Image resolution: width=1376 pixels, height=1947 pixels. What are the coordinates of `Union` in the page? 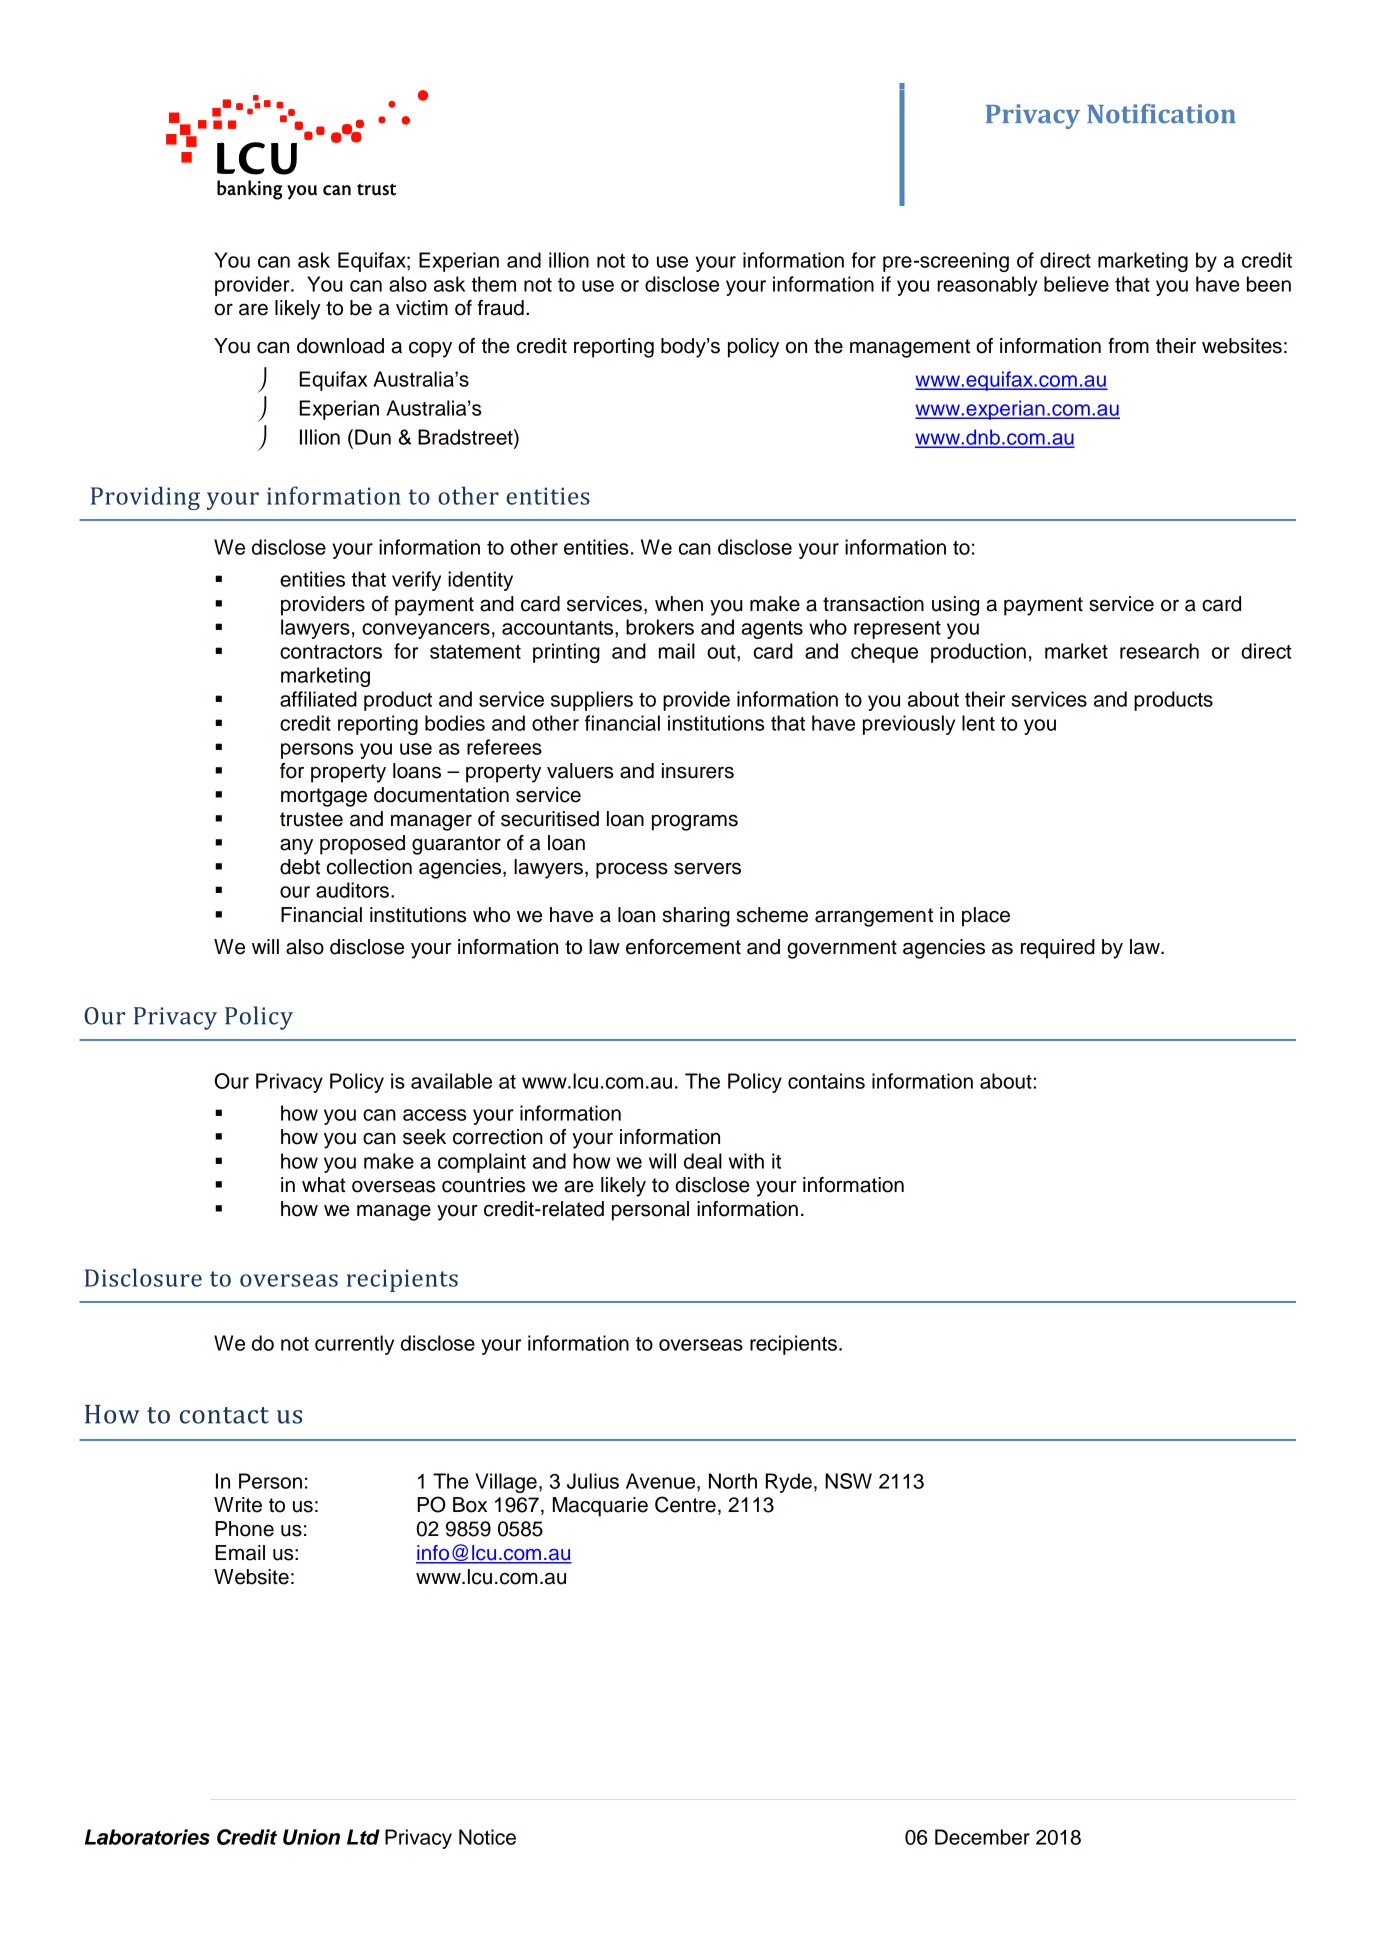 It's located at (311, 1837).
